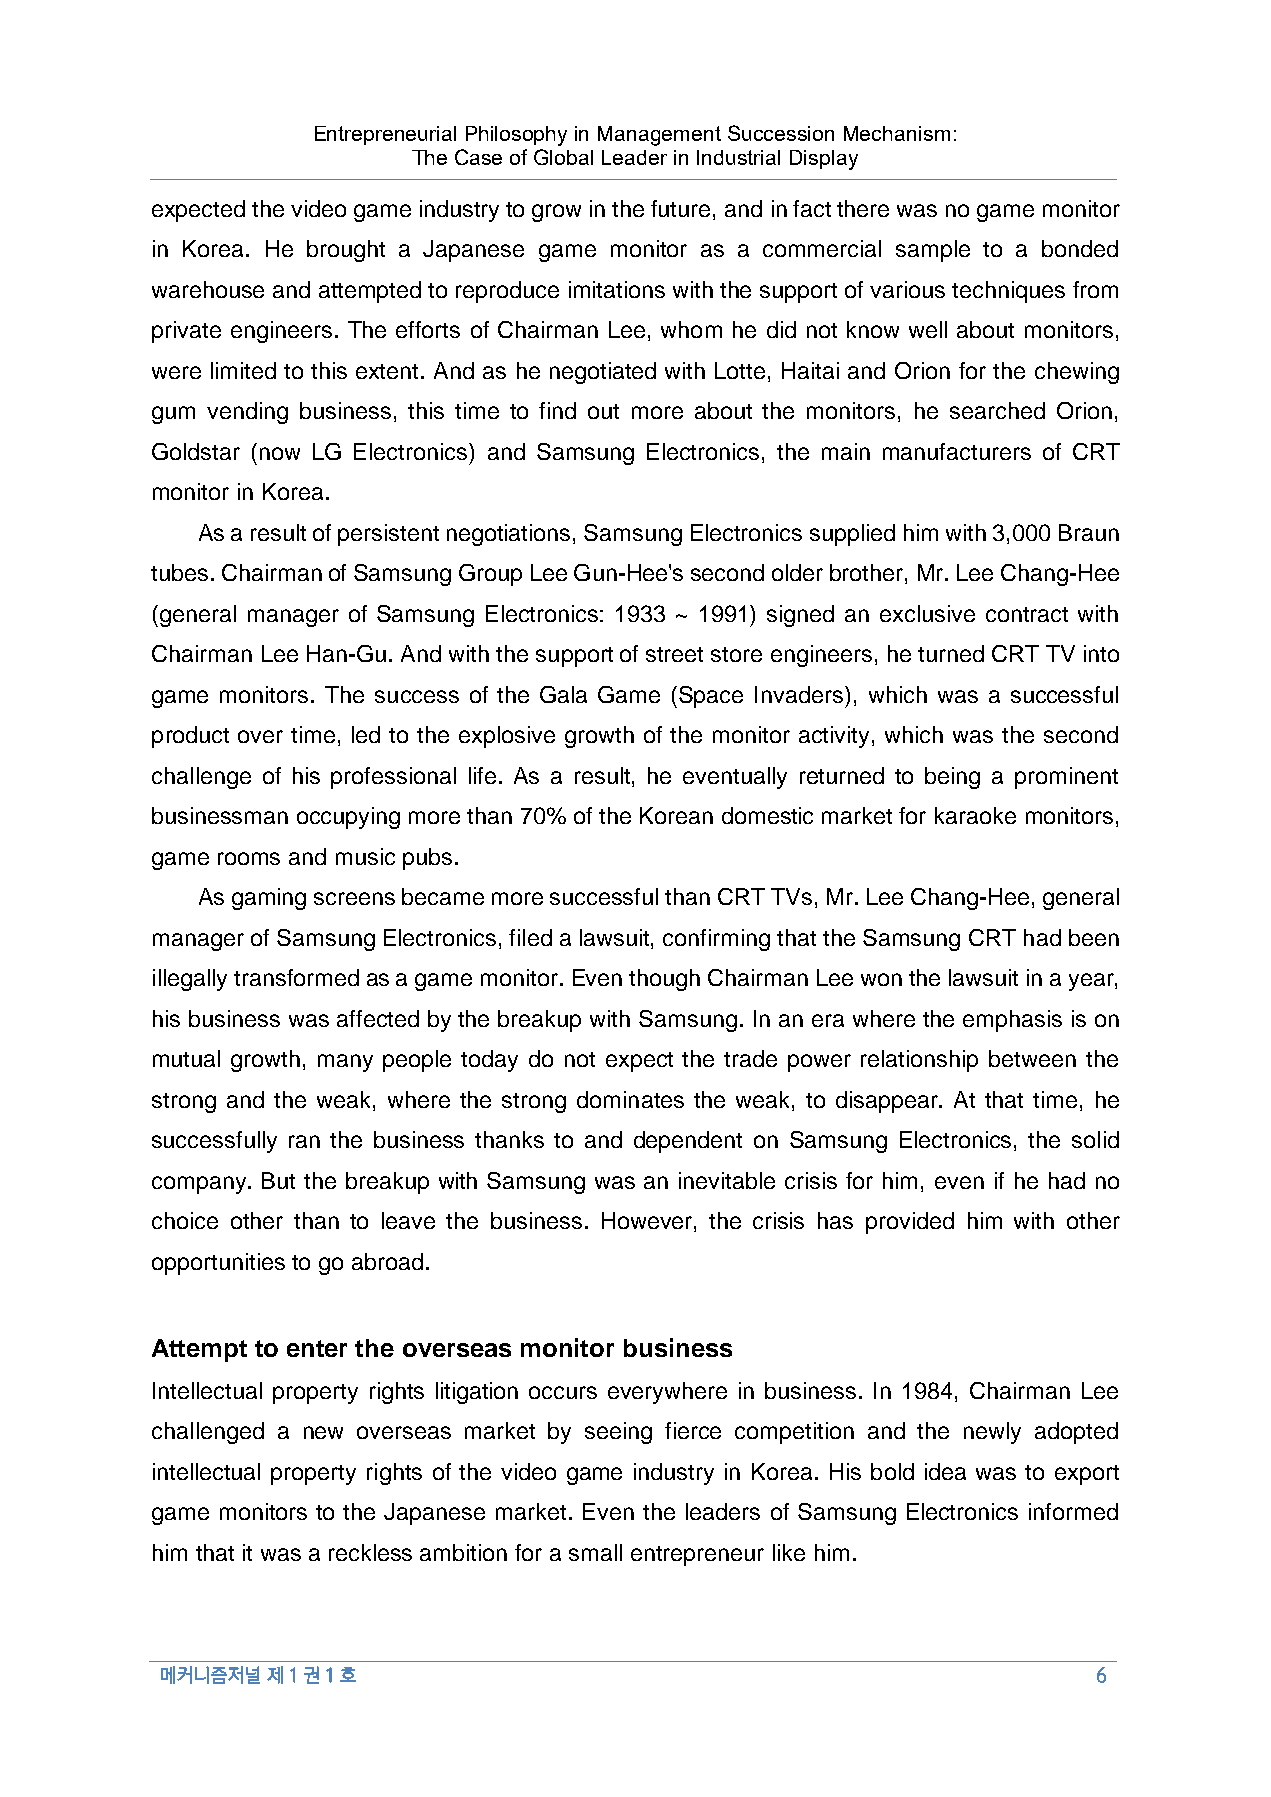 This screenshot has height=1797, width=1271. What do you see at coordinates (688, 1142) in the screenshot?
I see `dependent` at bounding box center [688, 1142].
